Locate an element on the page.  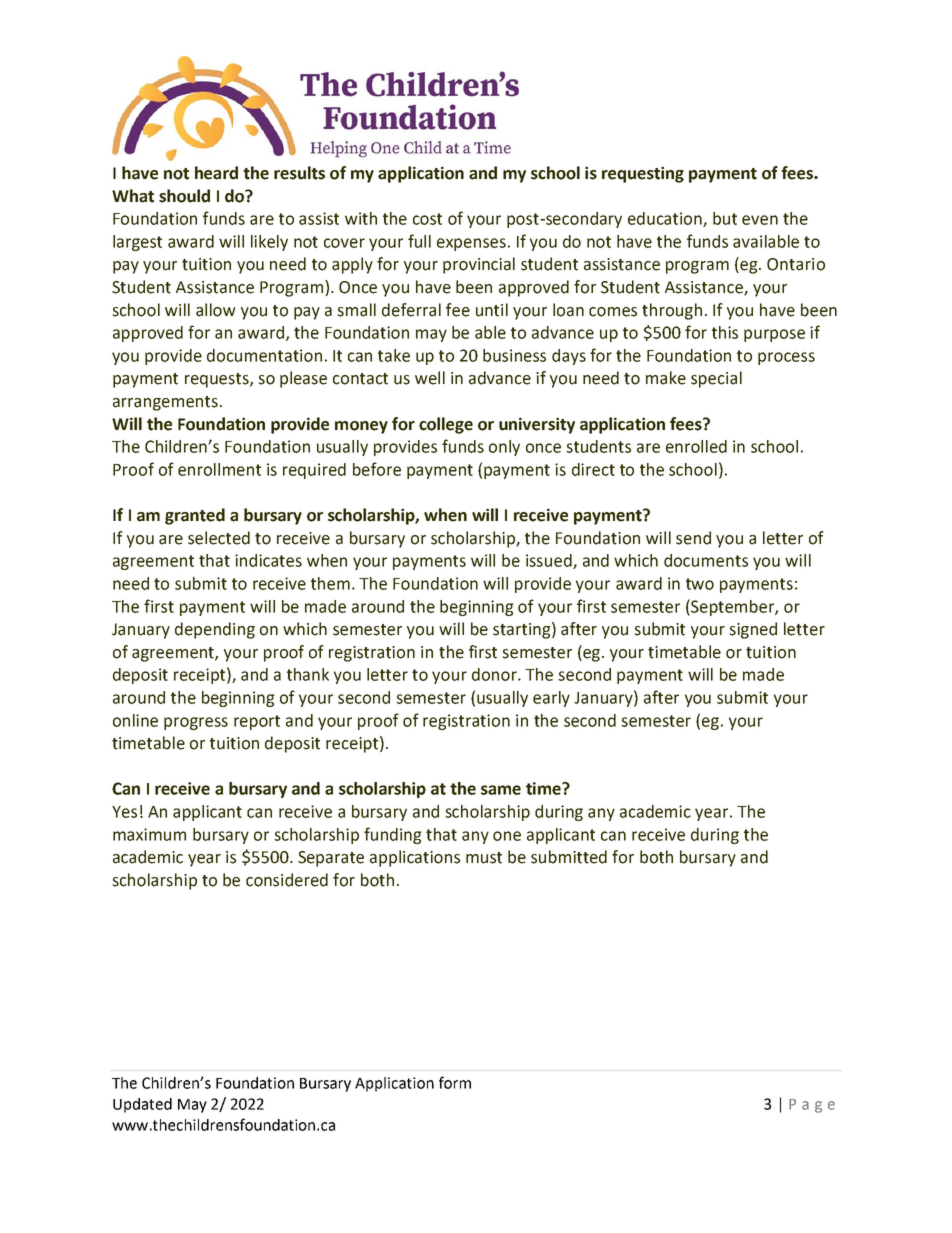
Updated is located at coordinates (142, 1105).
